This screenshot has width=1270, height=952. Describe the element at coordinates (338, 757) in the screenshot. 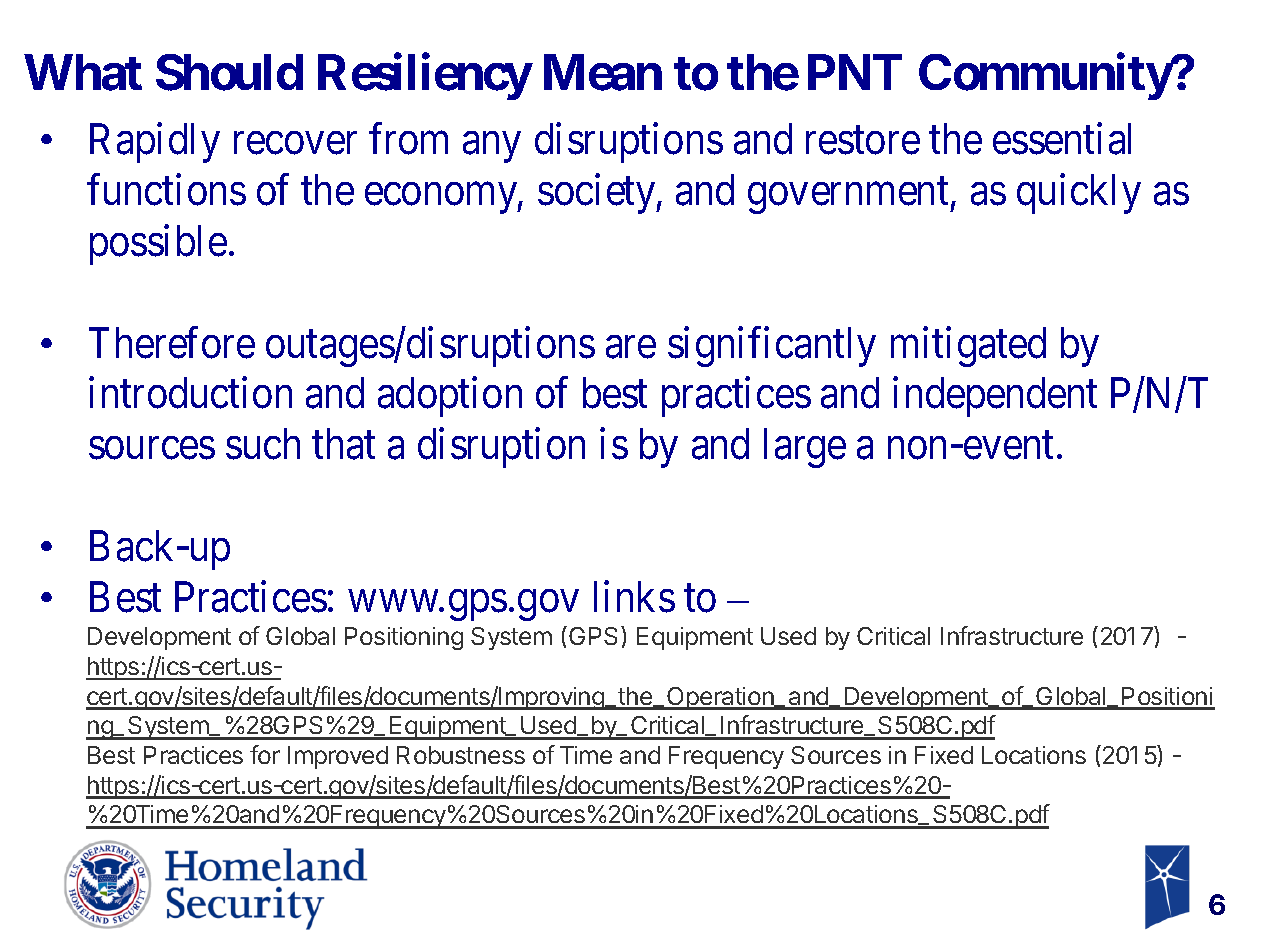

I see `Improved` at that location.
